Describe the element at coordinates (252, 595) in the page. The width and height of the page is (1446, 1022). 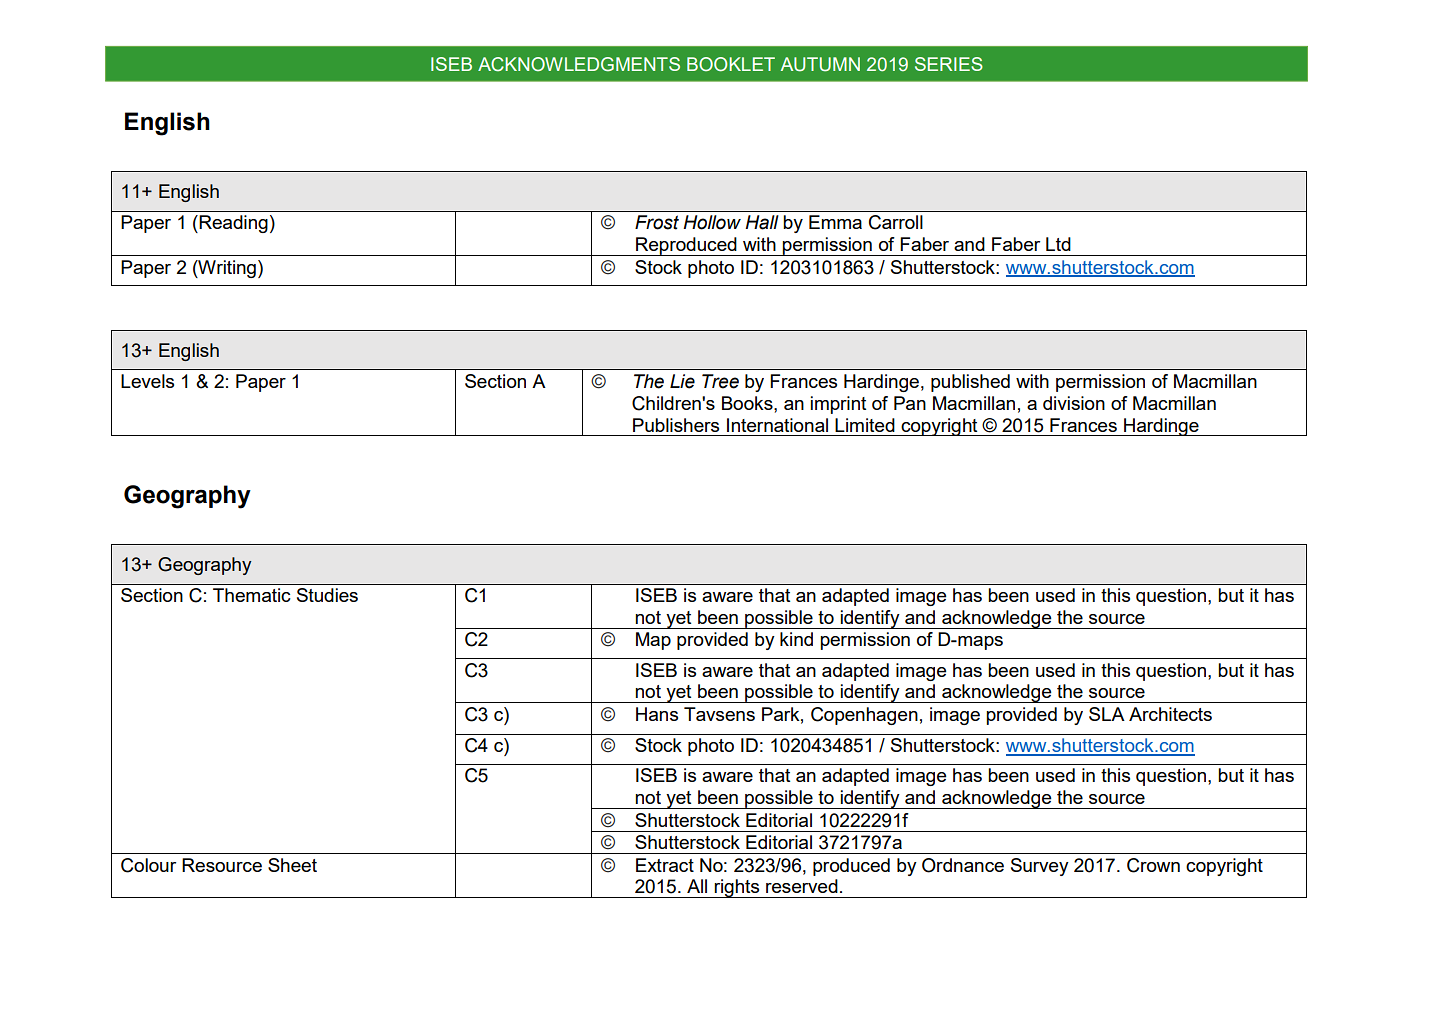
I see `Thematic` at that location.
